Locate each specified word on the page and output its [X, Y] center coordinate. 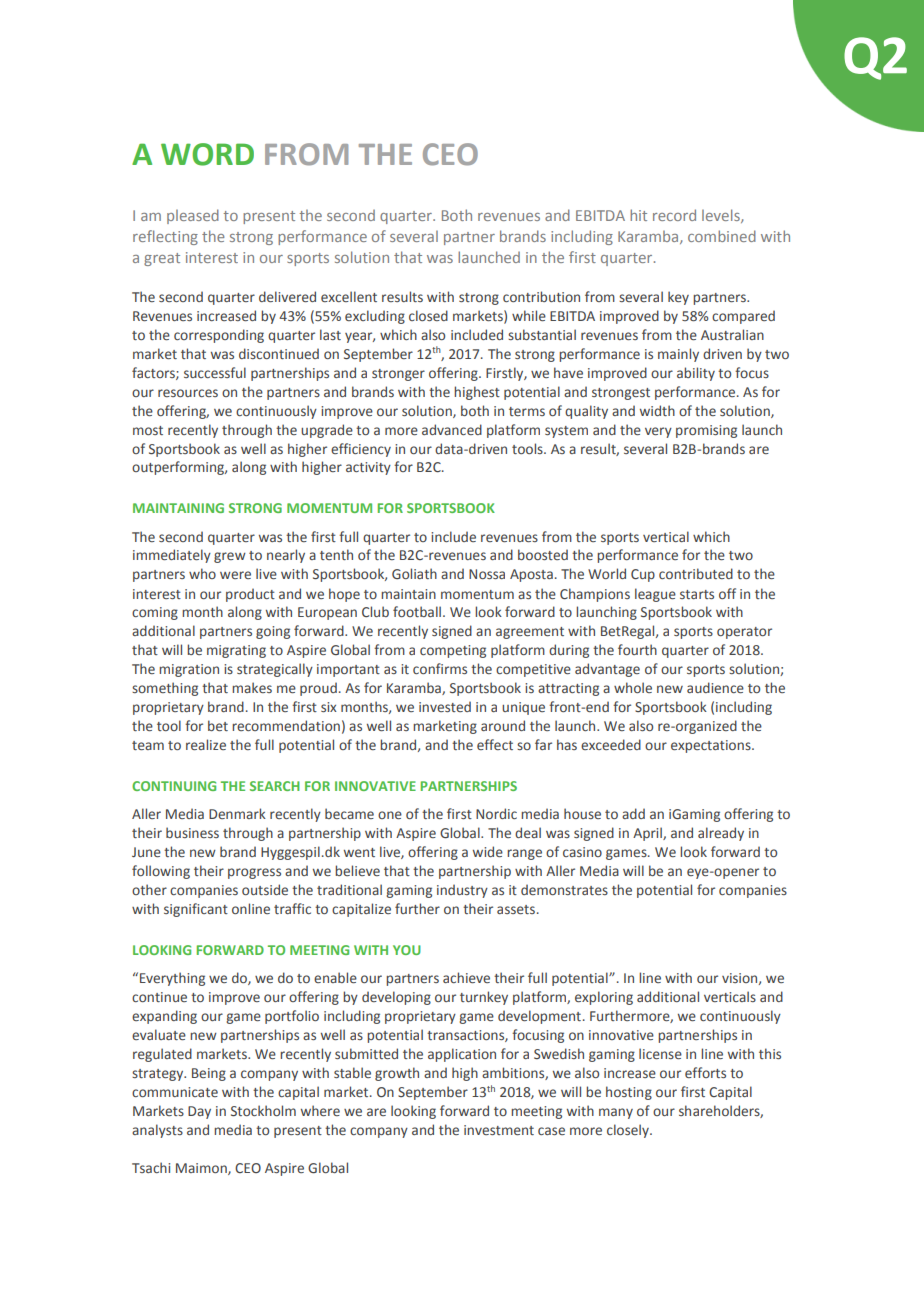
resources [188, 393]
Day [199, 1112]
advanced [452, 429]
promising [706, 431]
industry [462, 891]
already [721, 834]
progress [254, 873]
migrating [236, 651]
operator [744, 633]
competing [453, 651]
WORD [207, 154]
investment [499, 1130]
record [674, 215]
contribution [541, 296]
